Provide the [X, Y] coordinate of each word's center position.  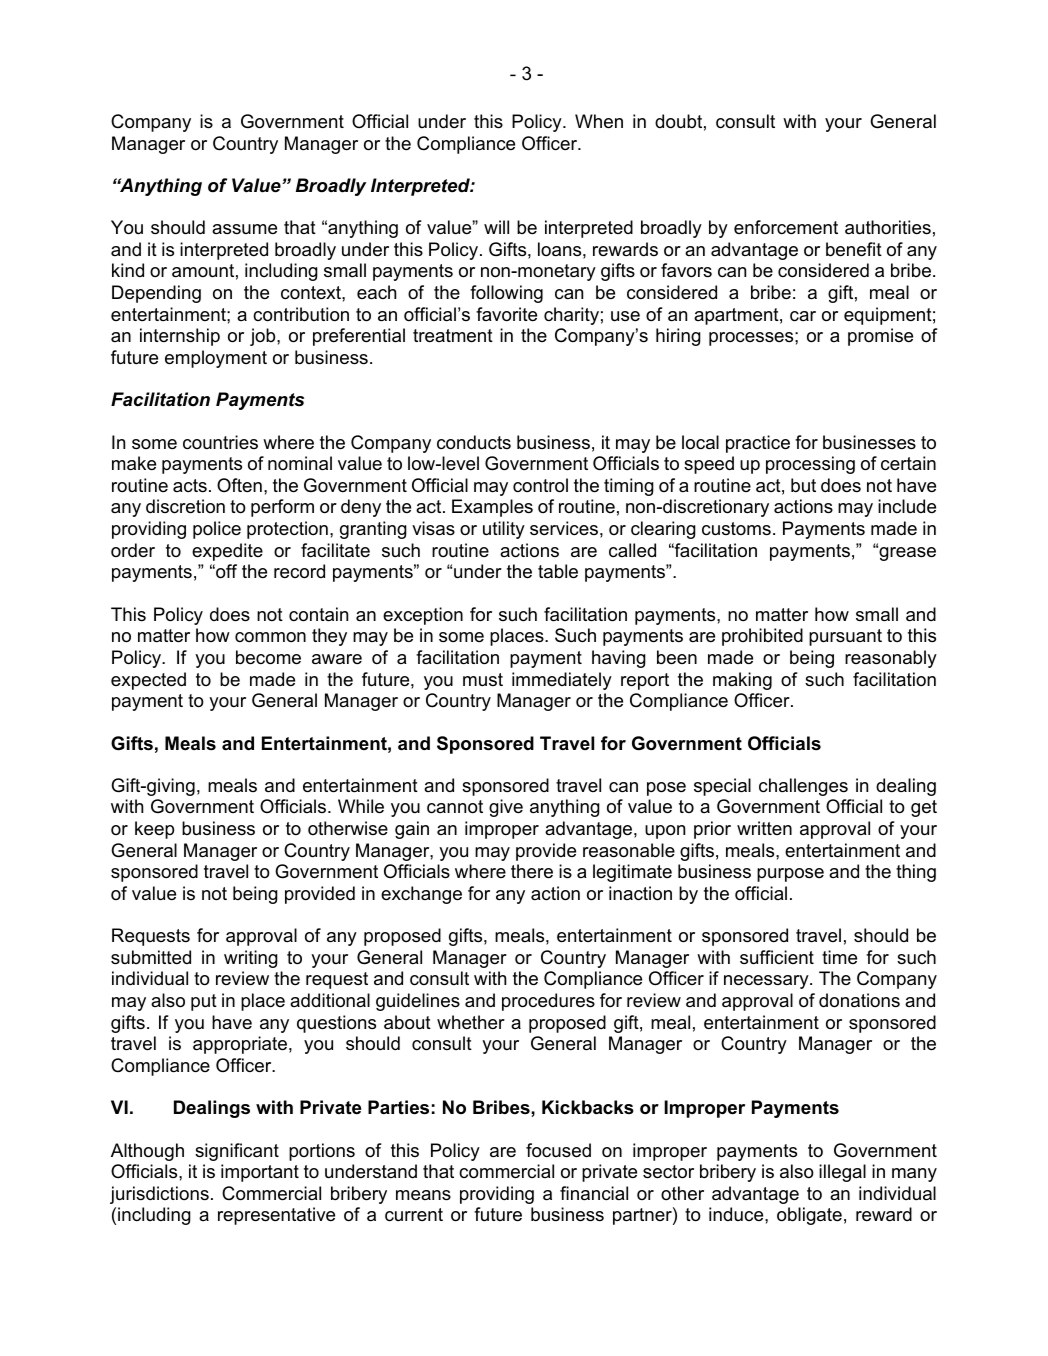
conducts [474, 442]
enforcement [786, 227]
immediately [562, 681]
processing [810, 465]
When [599, 121]
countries [220, 442]
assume [244, 229]
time [839, 957]
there [532, 871]
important [260, 1173]
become [268, 657]
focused [558, 1150]
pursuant [845, 637]
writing [251, 959]
